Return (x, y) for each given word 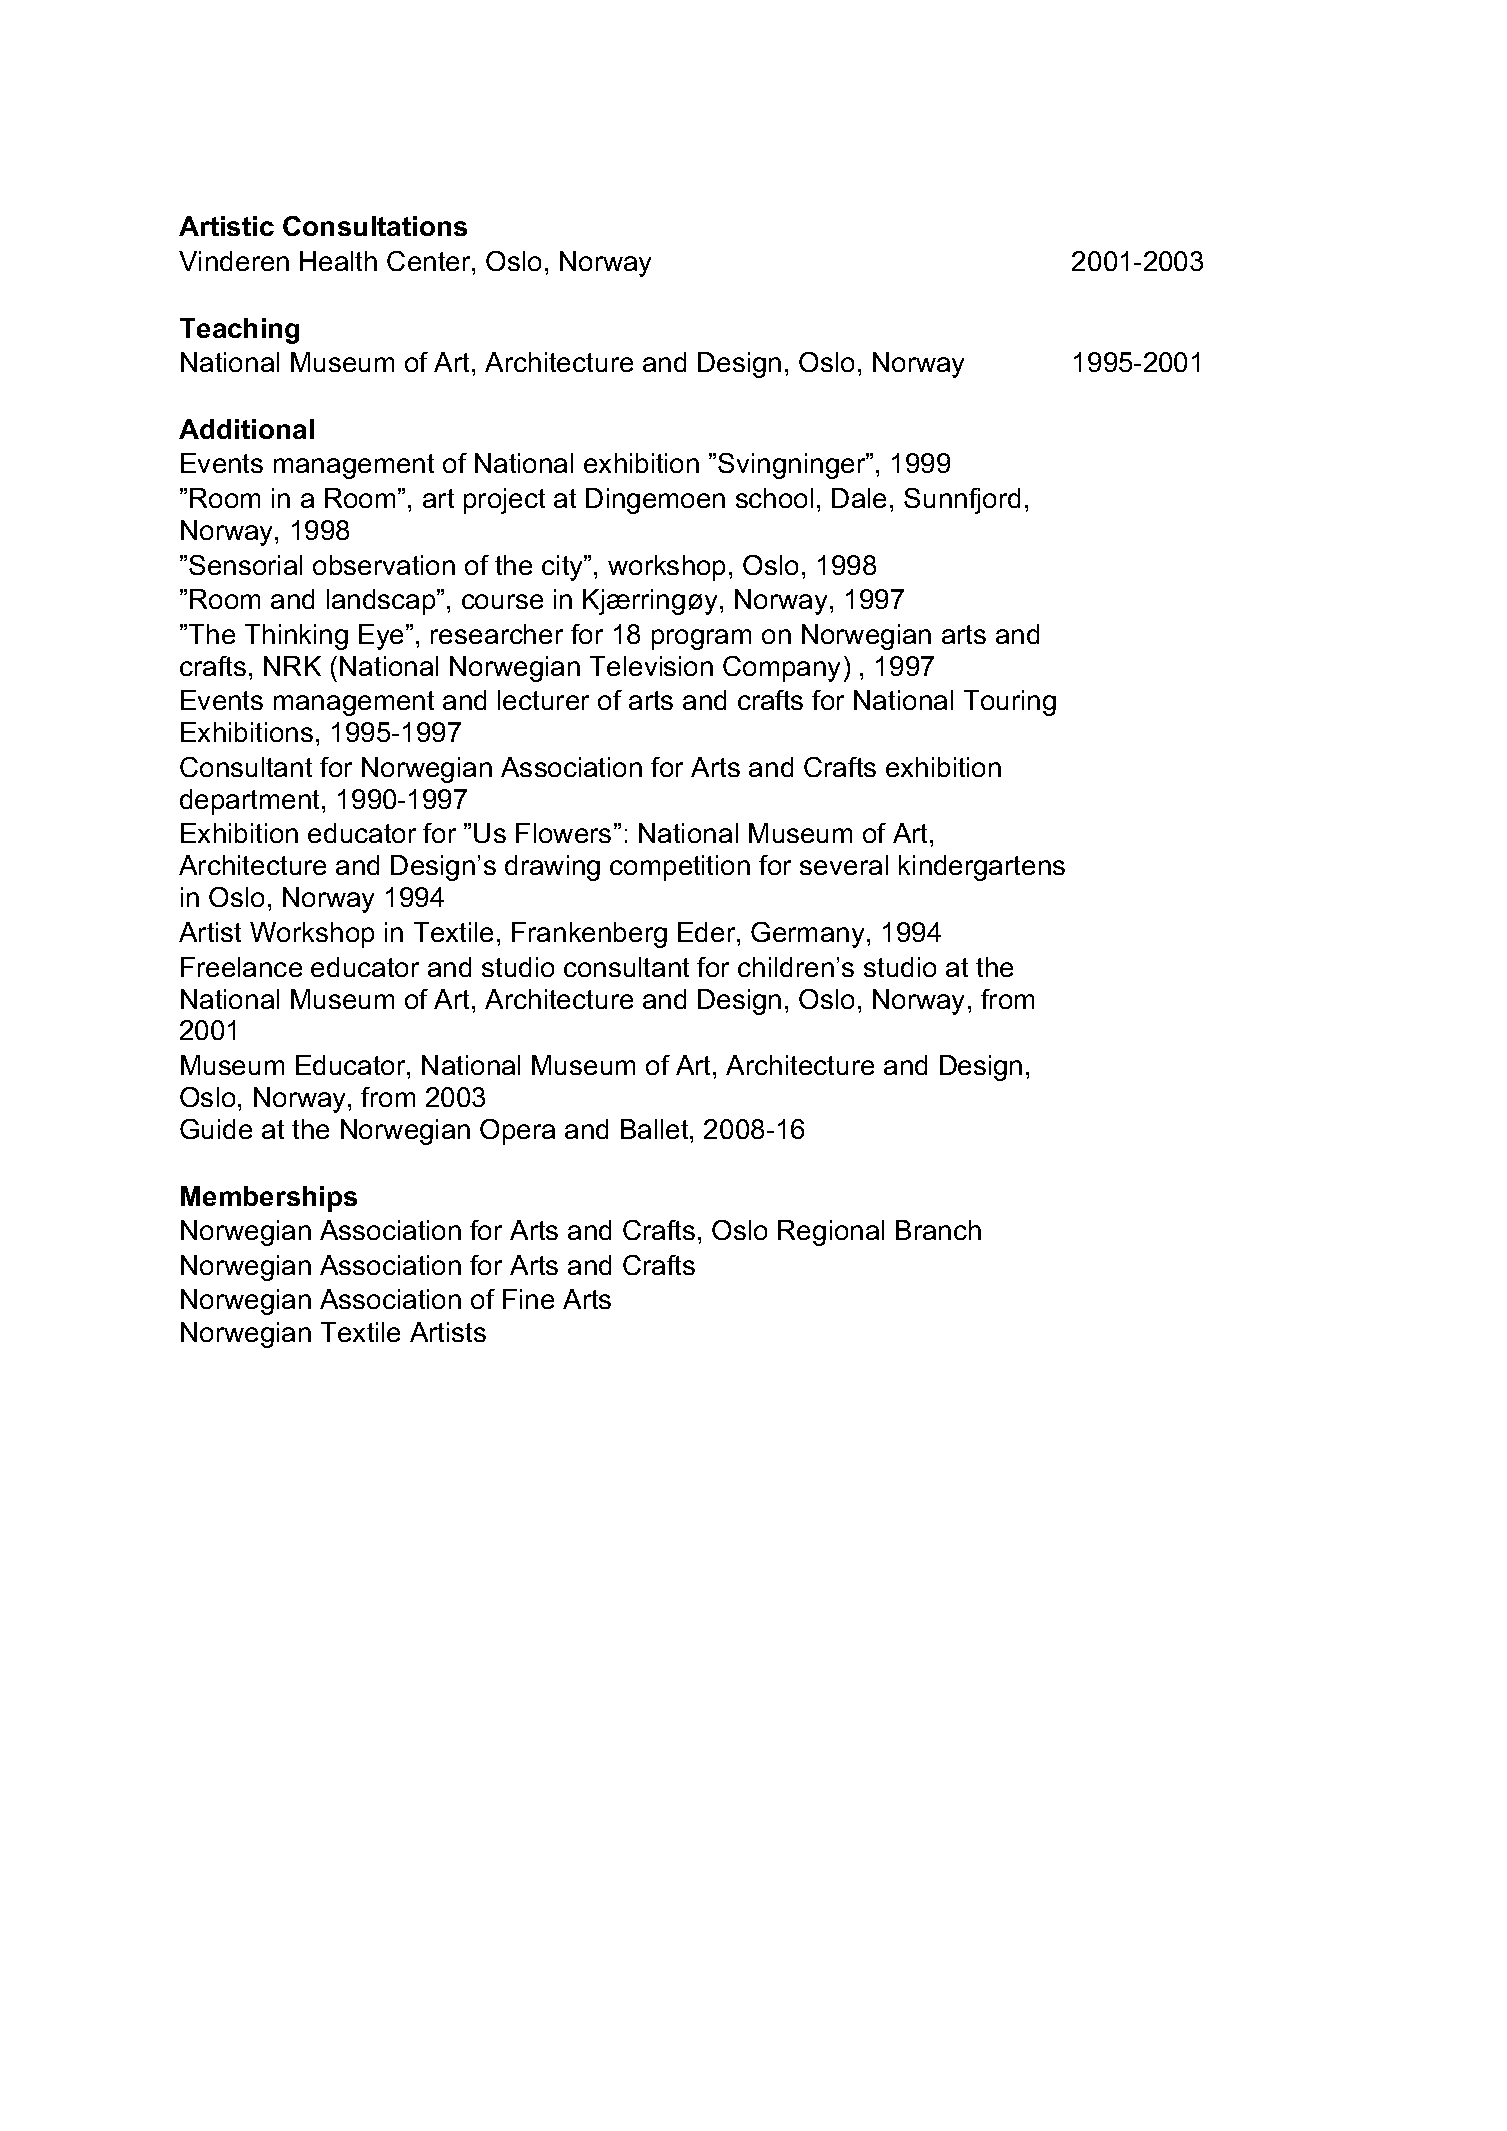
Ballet (656, 1129)
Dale (859, 498)
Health (338, 261)
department (251, 802)
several (844, 865)
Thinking (296, 637)
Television (651, 666)
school (774, 498)
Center (430, 261)
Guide (216, 1129)
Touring (1010, 703)
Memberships (269, 1199)
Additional (246, 429)
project (504, 501)
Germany (807, 935)
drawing (552, 868)
